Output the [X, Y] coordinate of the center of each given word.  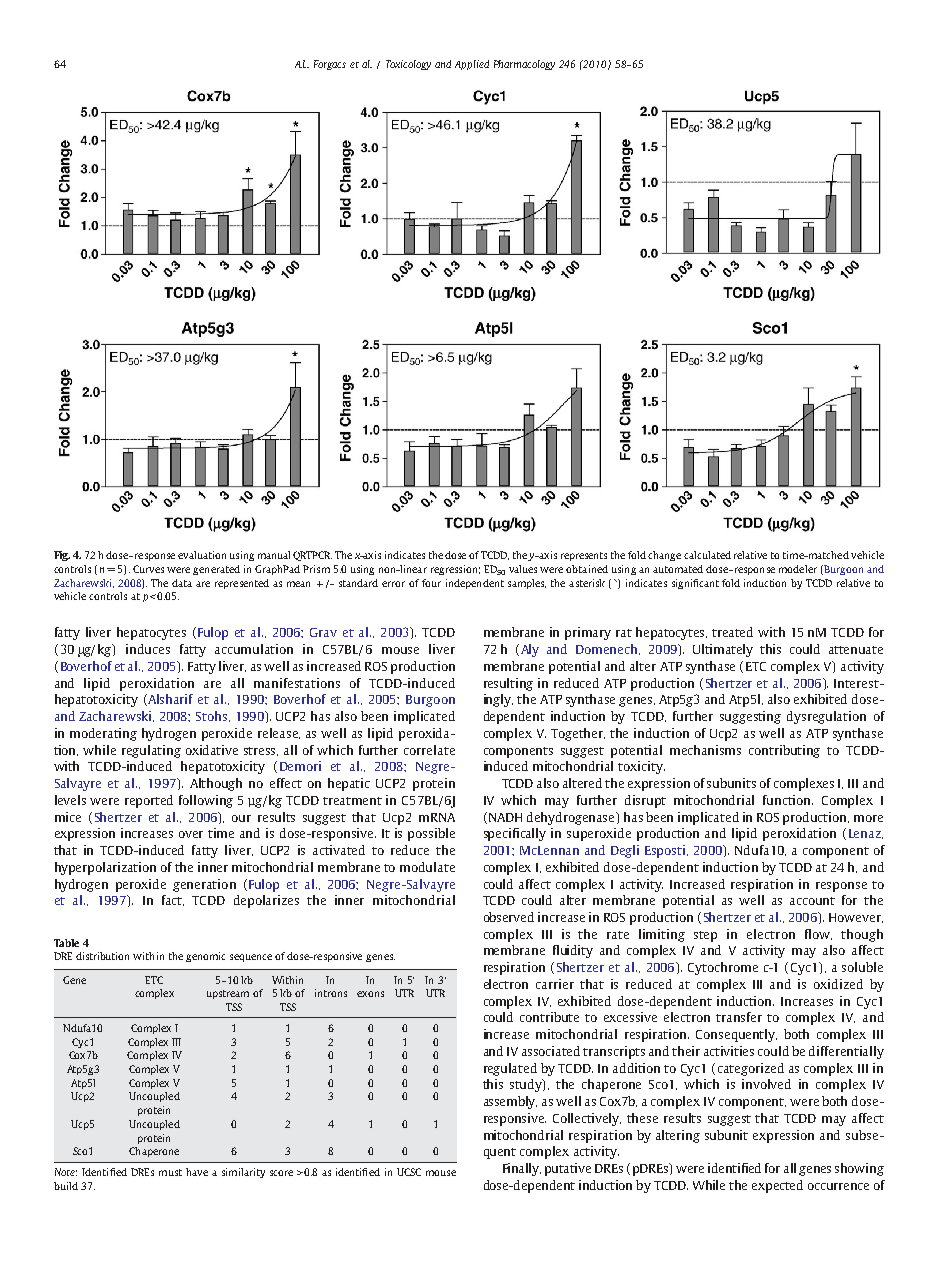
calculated [707, 555]
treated [732, 632]
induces [148, 649]
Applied [472, 65]
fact [173, 900]
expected [777, 1186]
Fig [62, 556]
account [812, 901]
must [170, 1172]
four [431, 583]
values [523, 569]
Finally [522, 1169]
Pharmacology [524, 65]
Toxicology [408, 65]
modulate [427, 867]
